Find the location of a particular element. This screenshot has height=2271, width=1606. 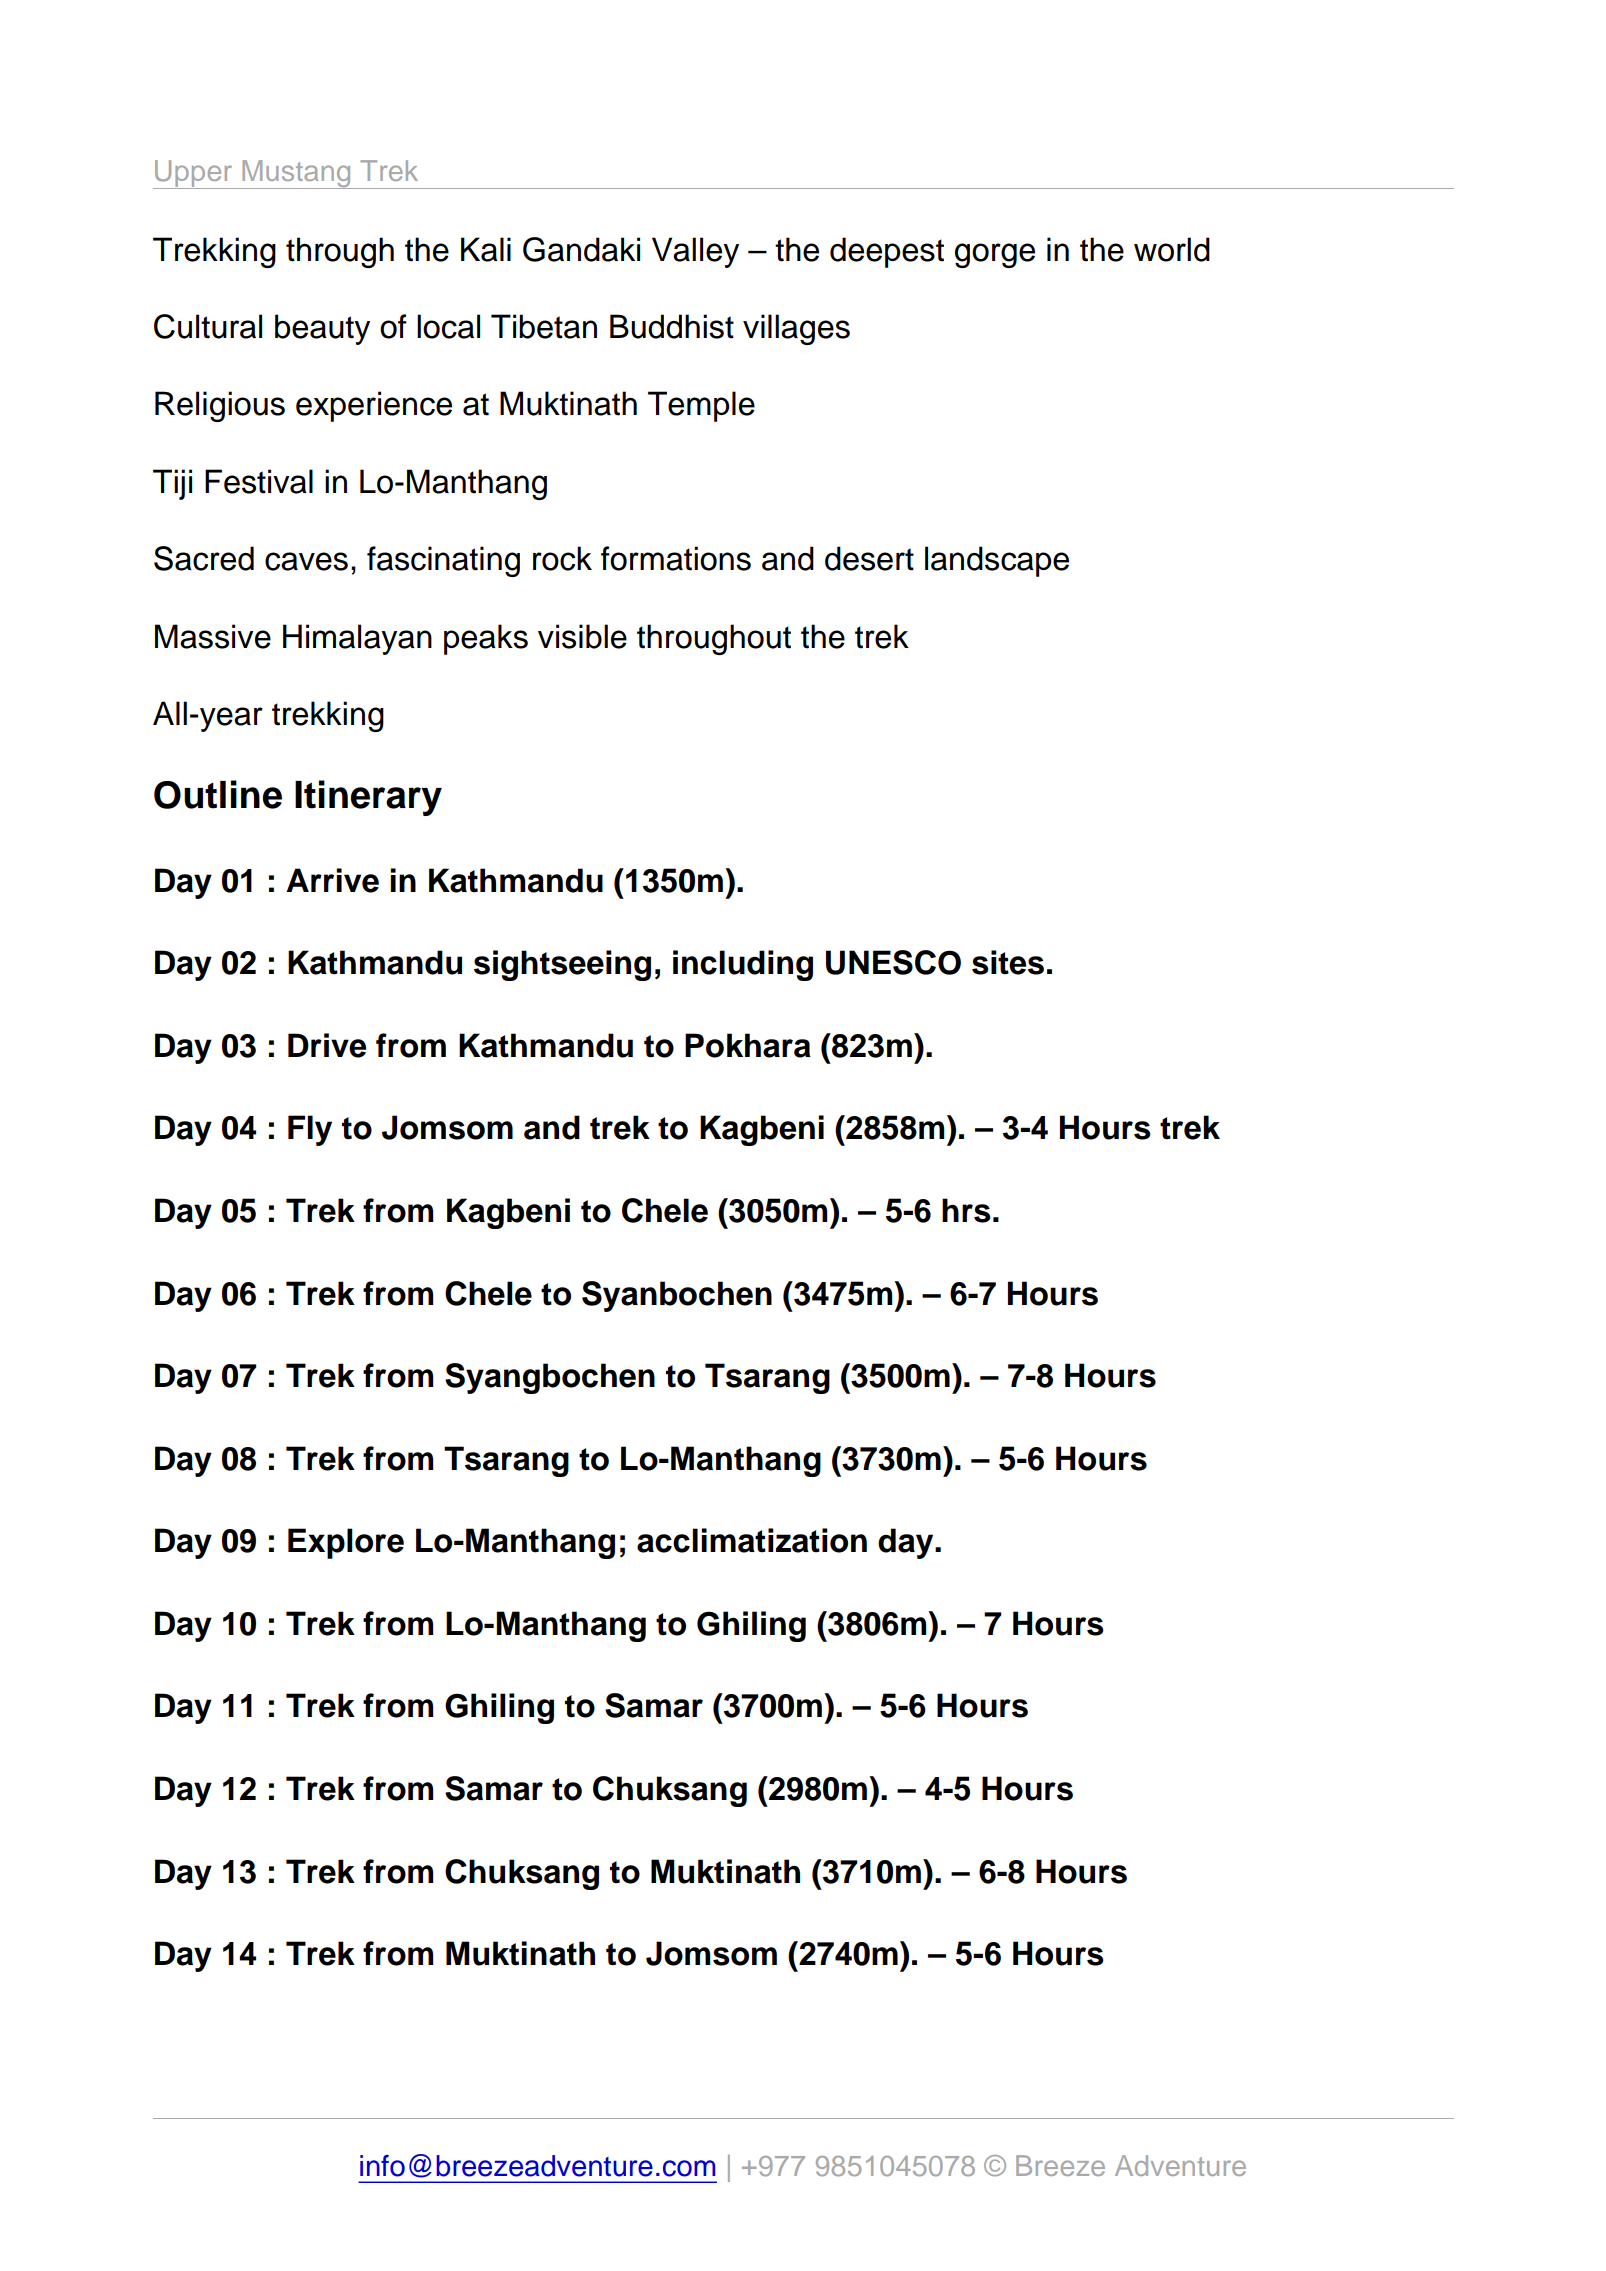

Explore is located at coordinates (346, 1543).
